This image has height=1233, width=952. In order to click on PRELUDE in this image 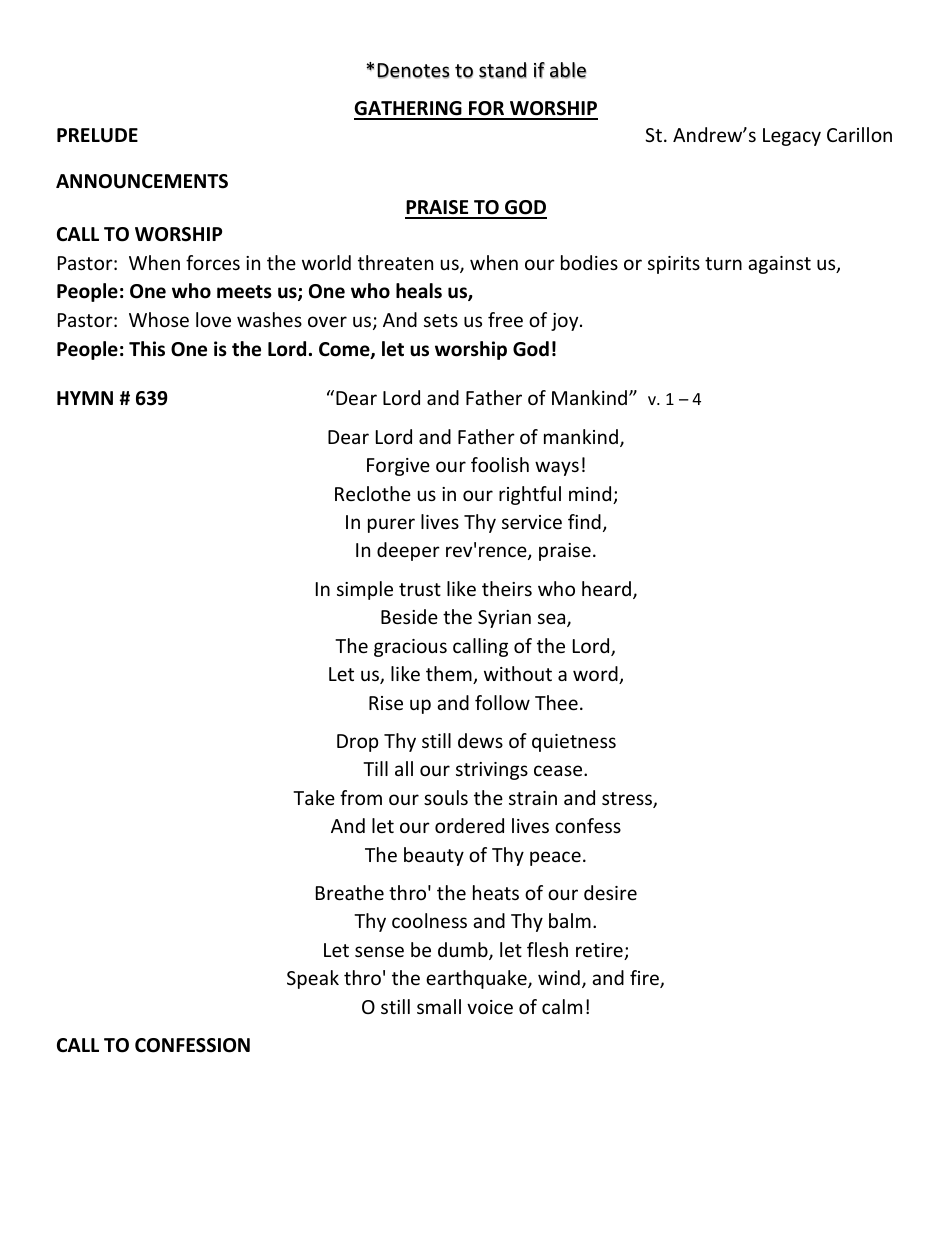, I will do `click(97, 135)`.
